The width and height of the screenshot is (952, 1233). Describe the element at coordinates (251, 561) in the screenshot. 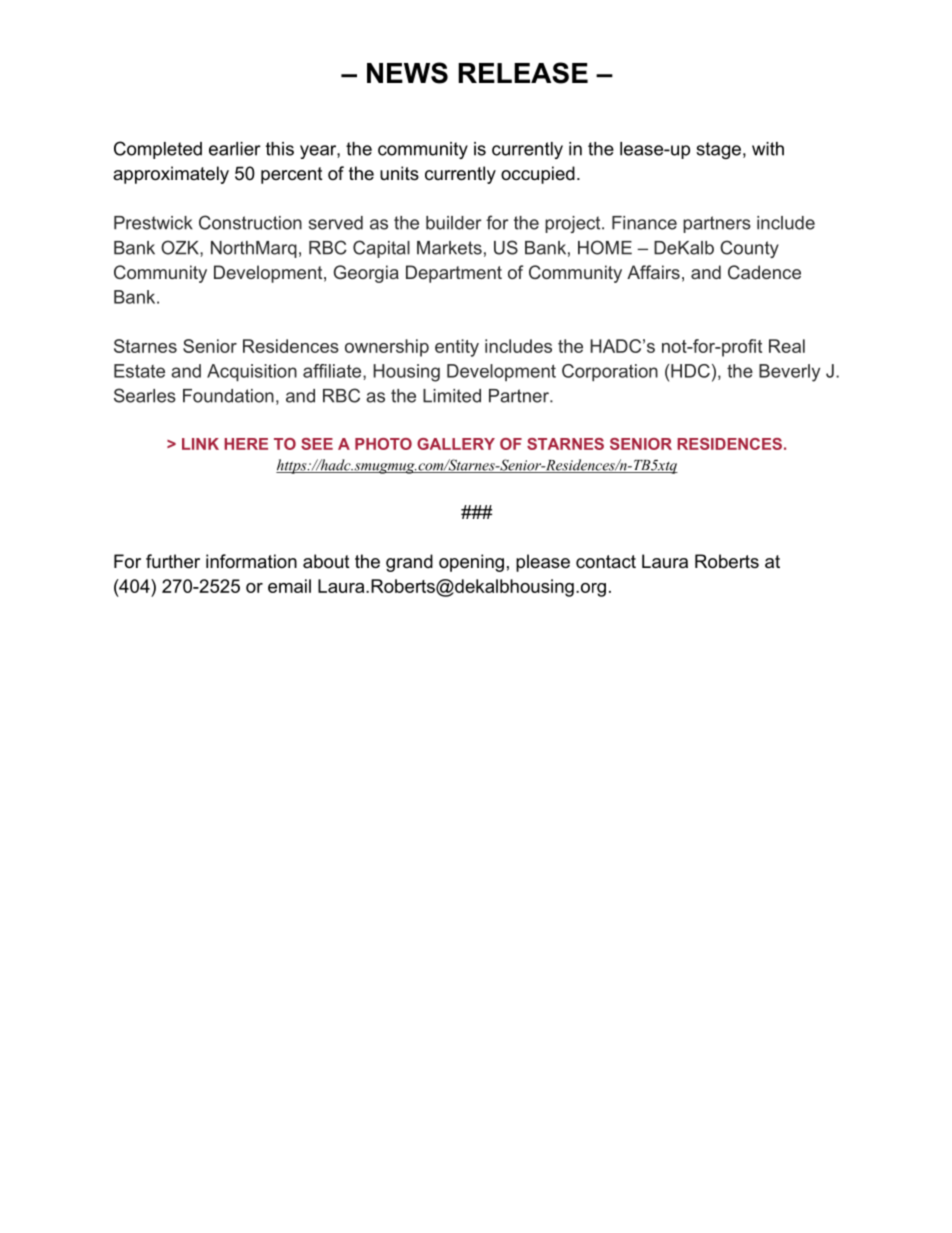

I see `information` at that location.
